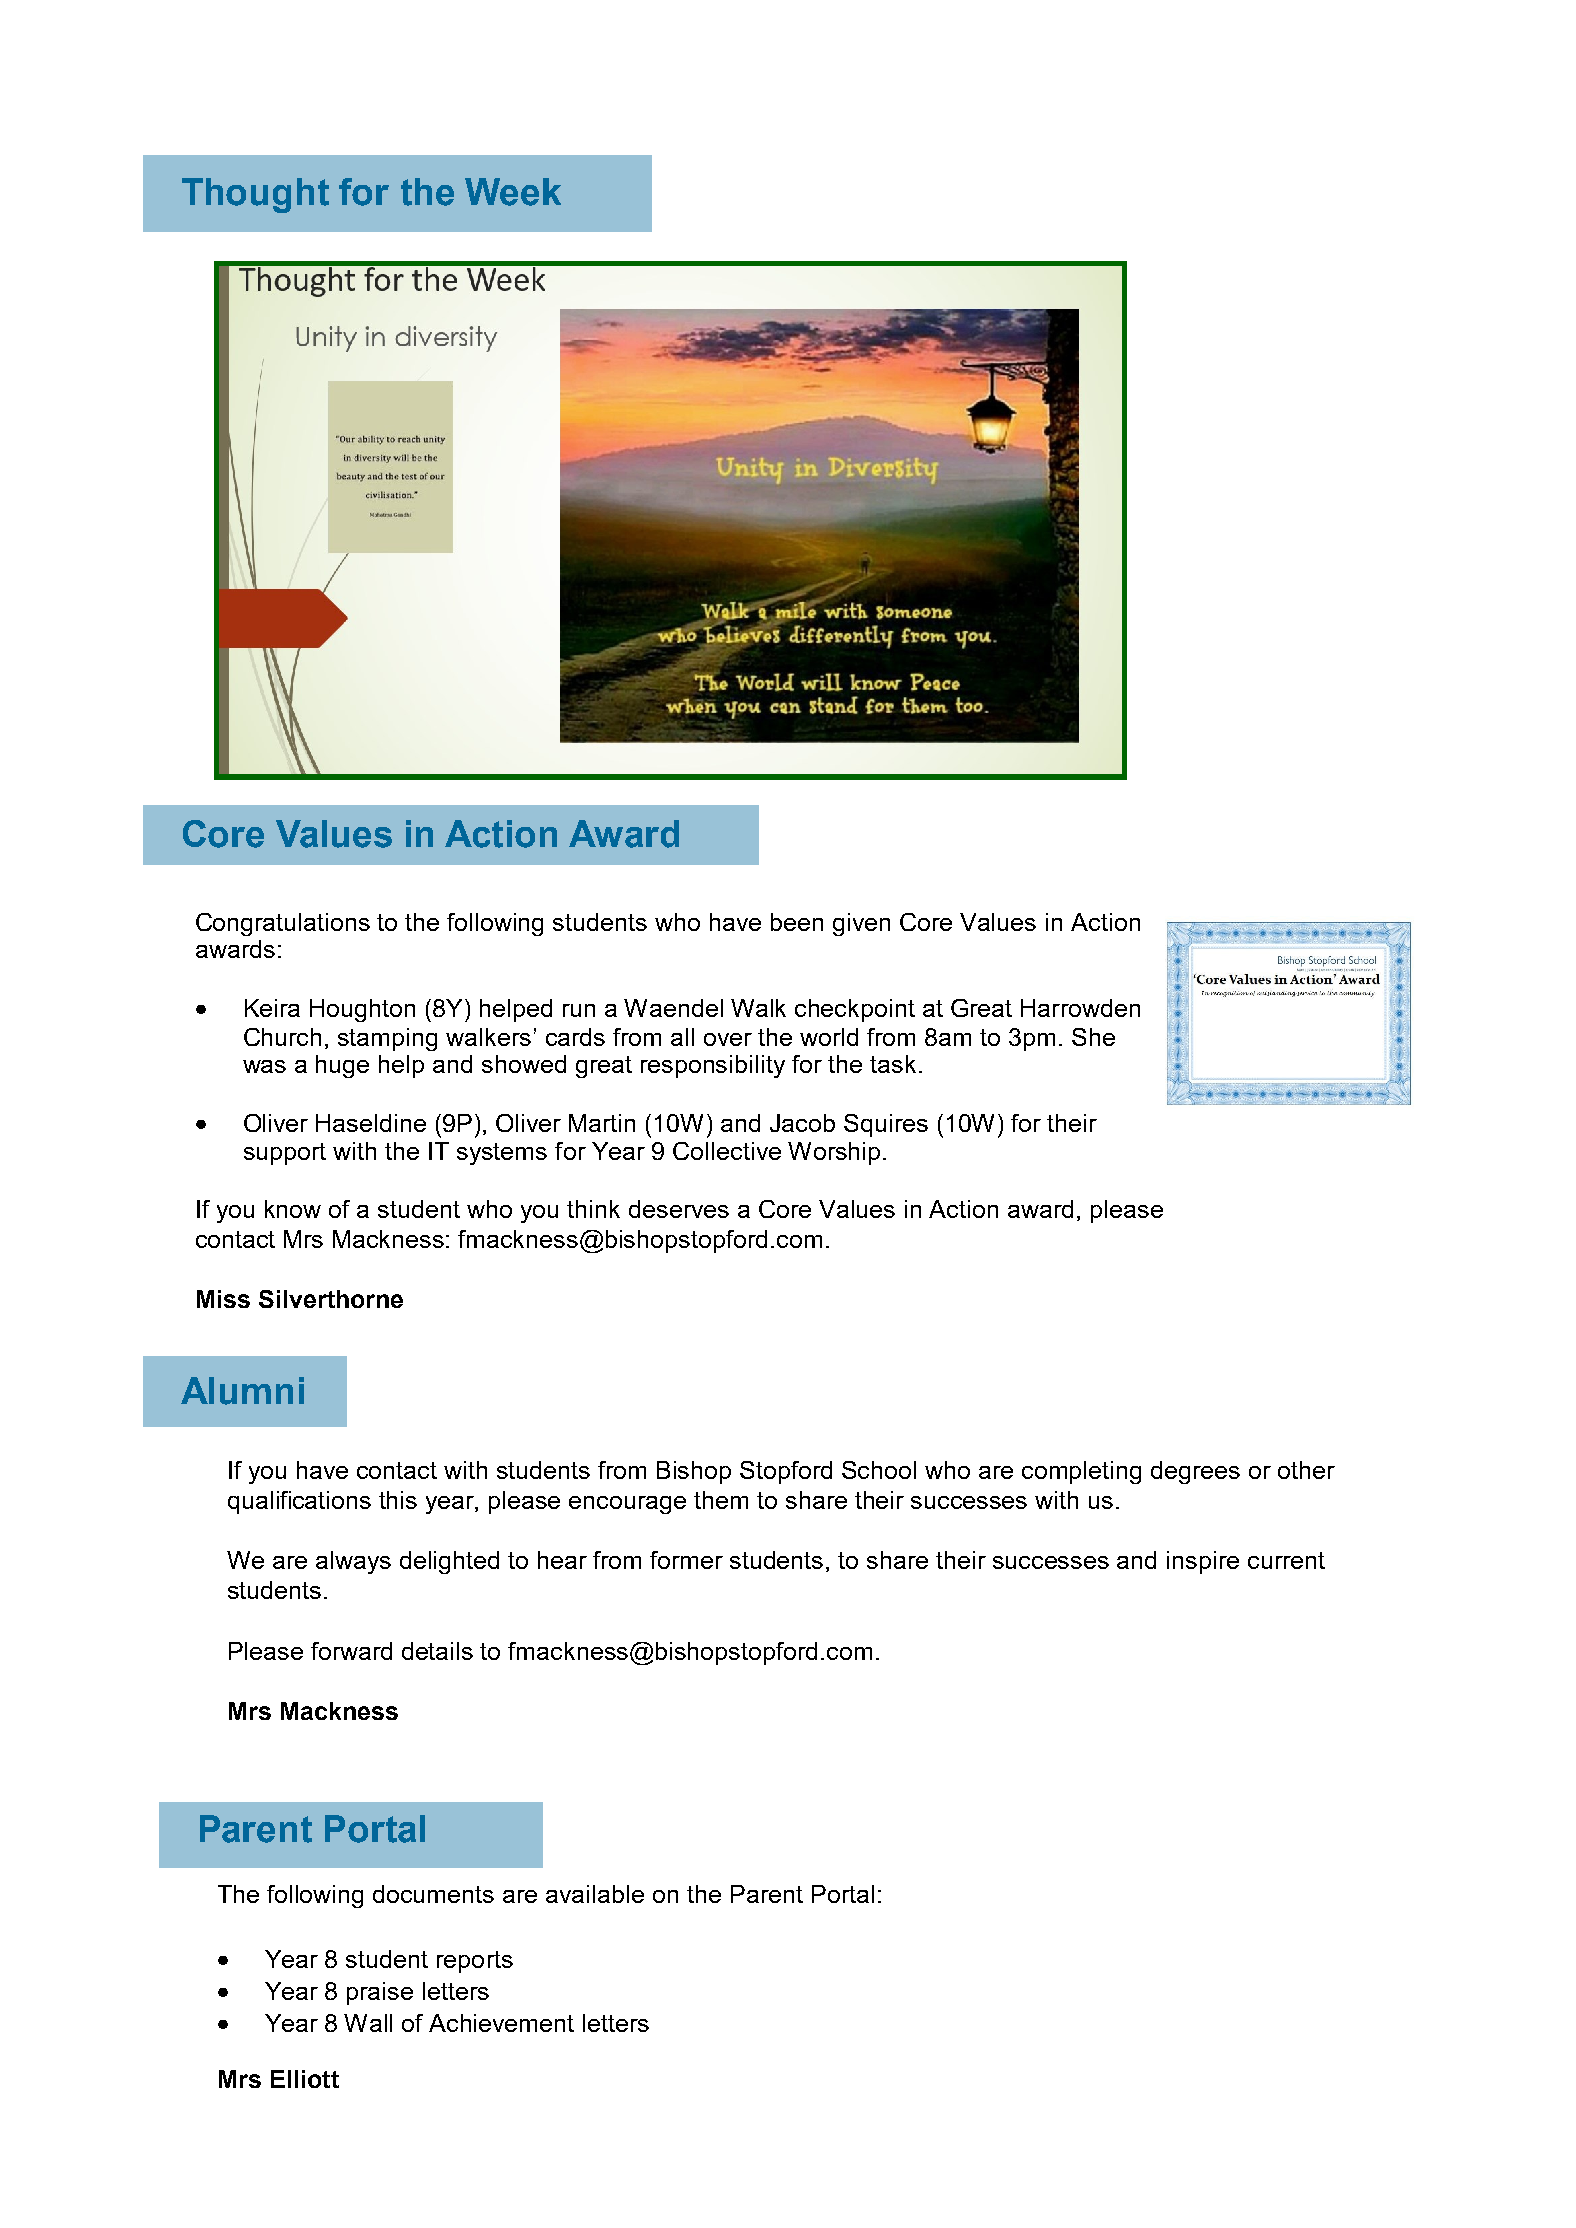  I want to click on given, so click(861, 924).
